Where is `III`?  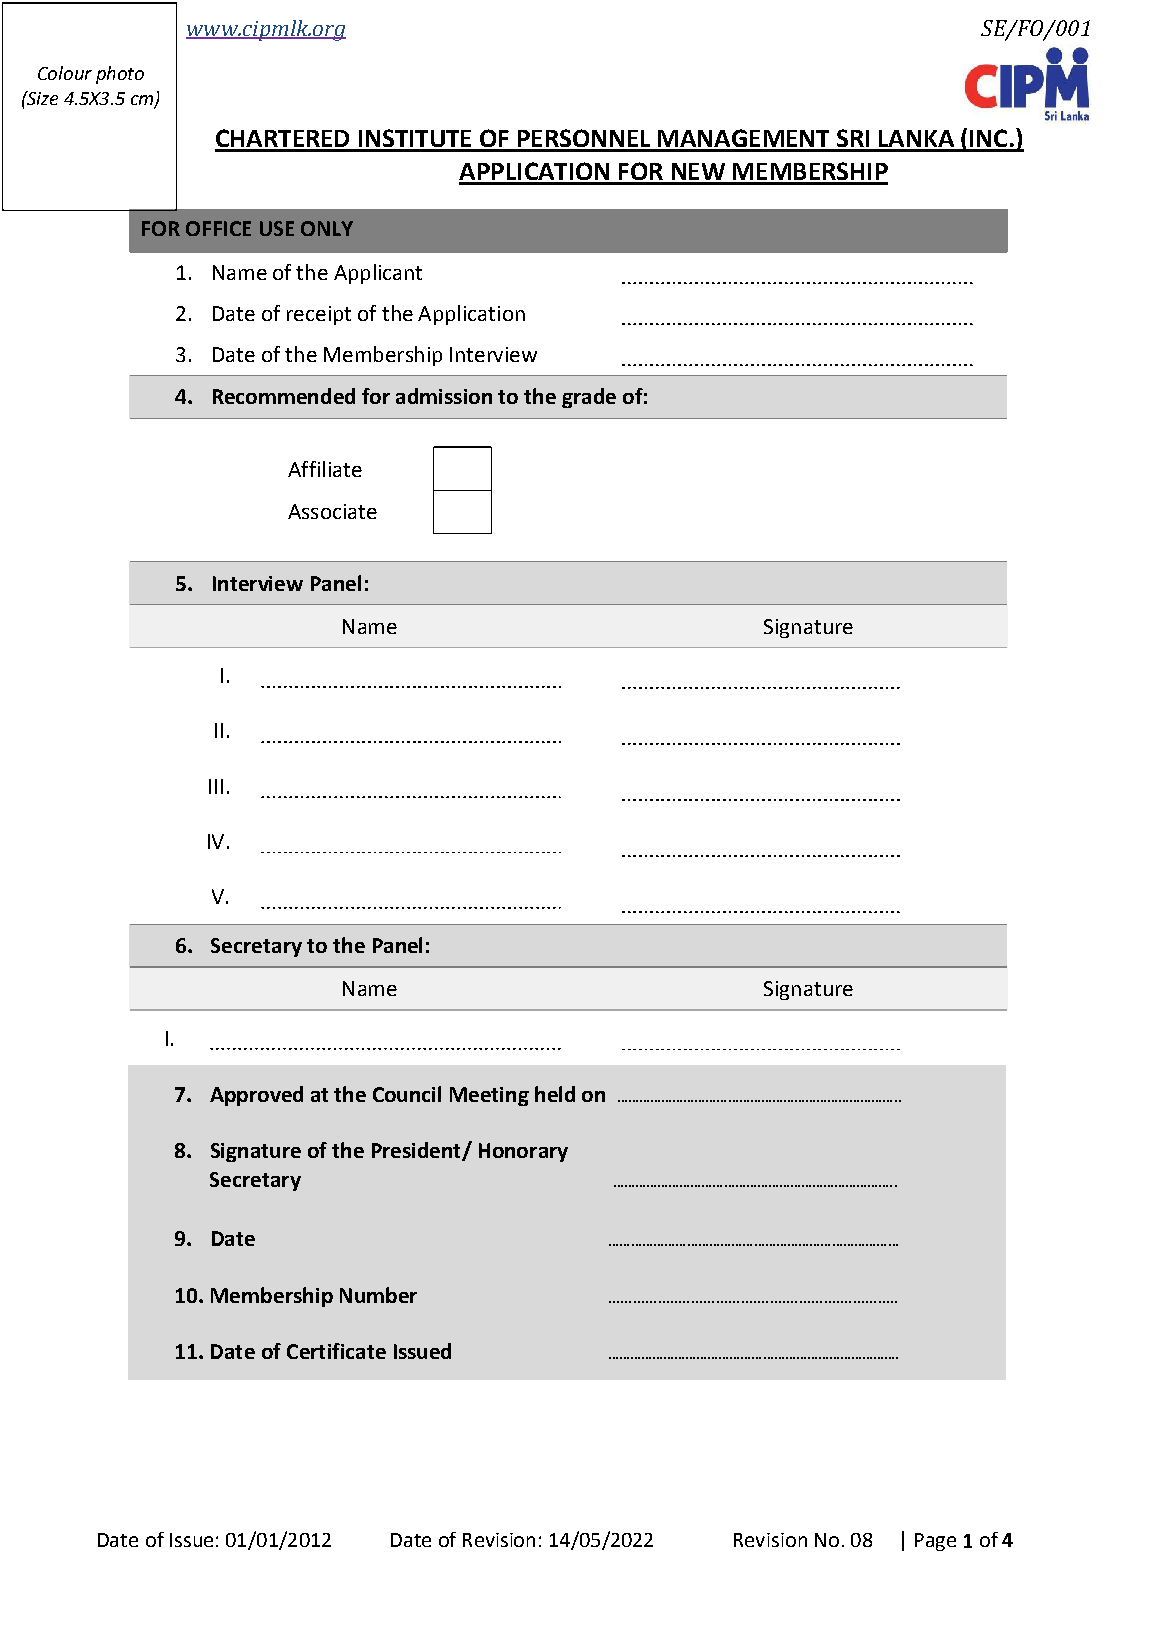
III is located at coordinates (216, 786).
